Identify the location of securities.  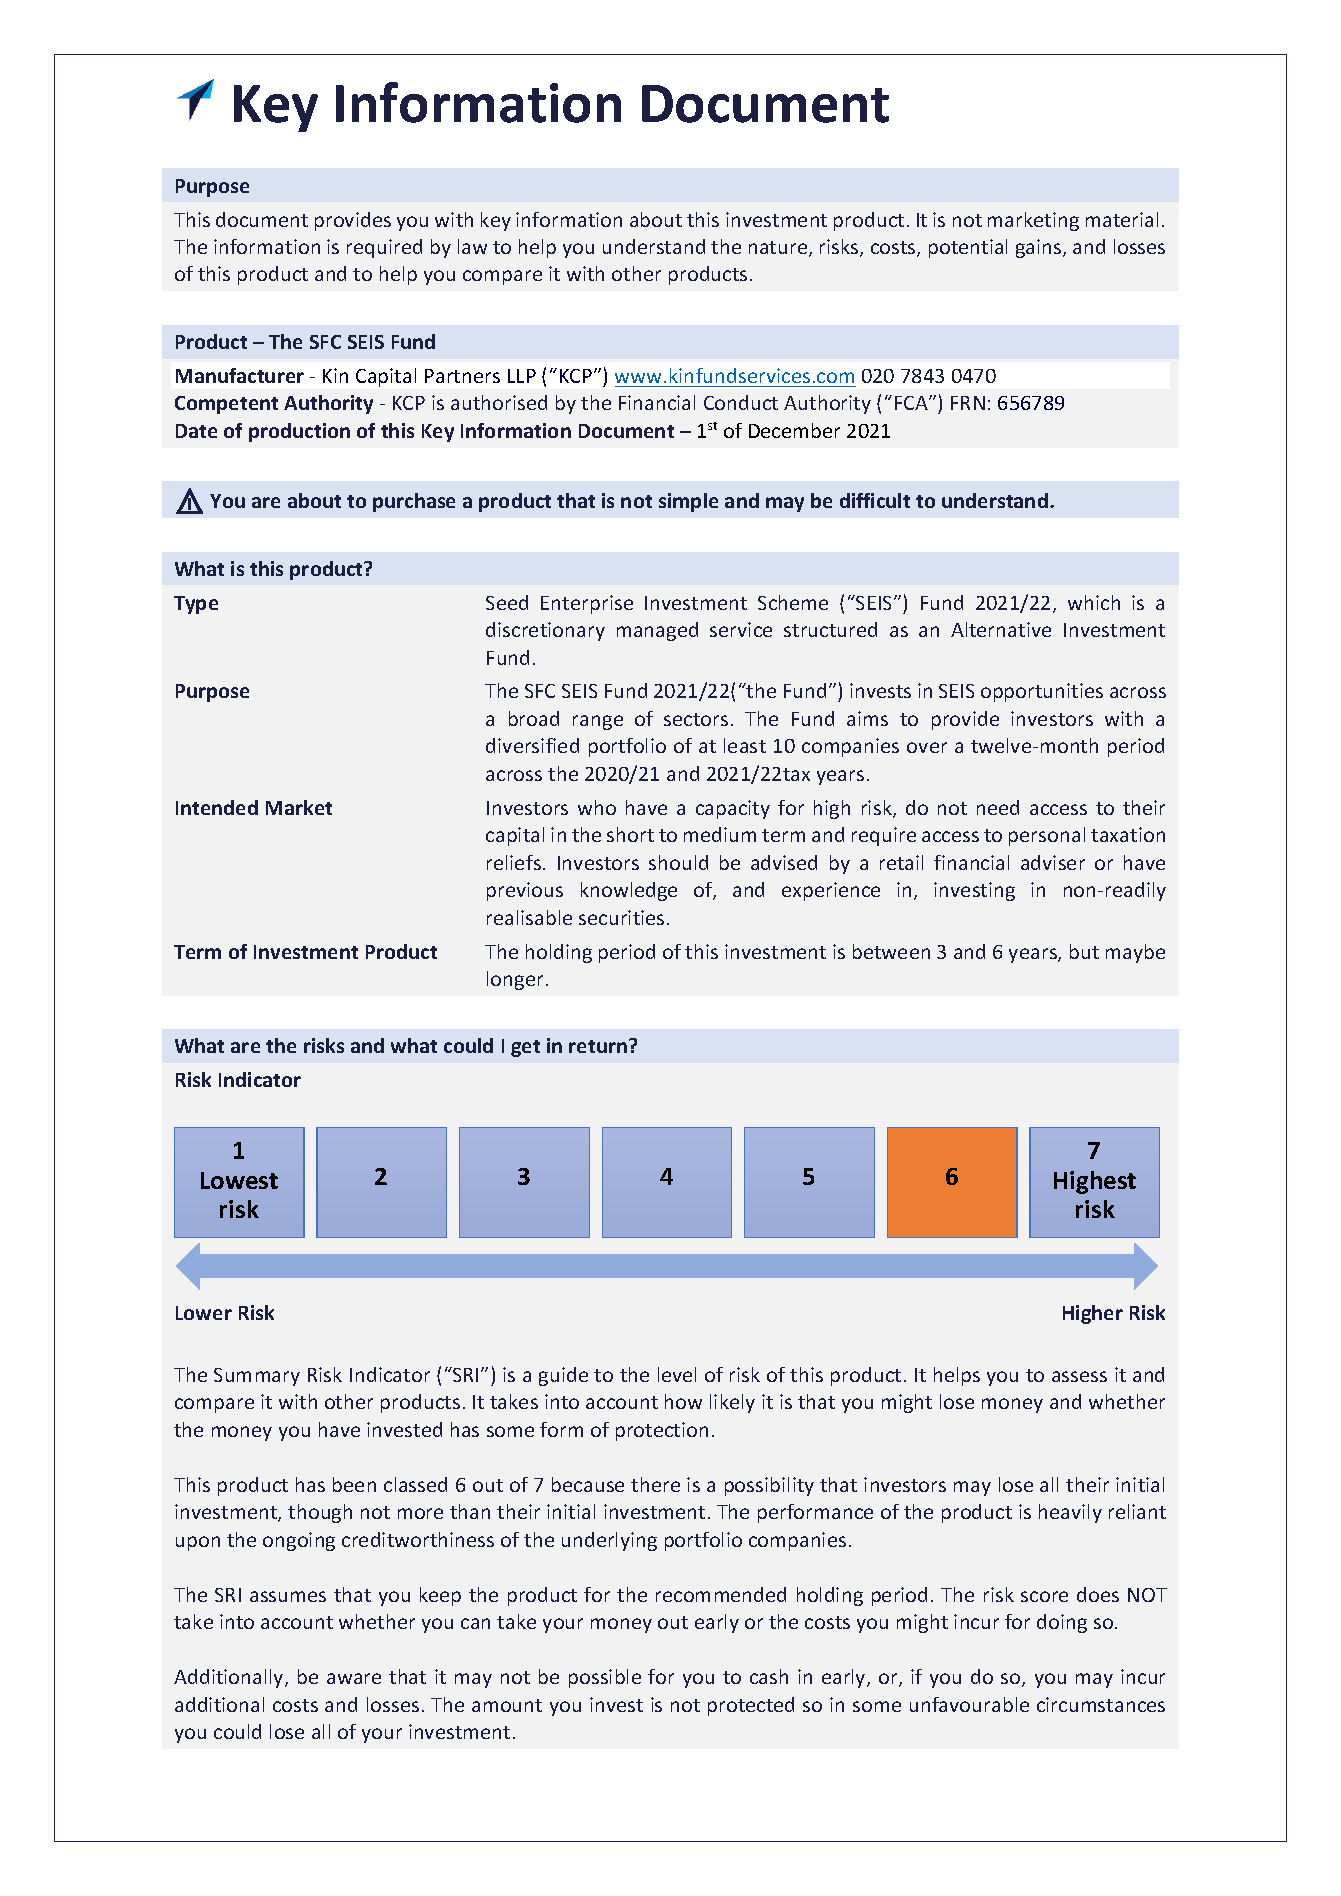
(621, 917).
